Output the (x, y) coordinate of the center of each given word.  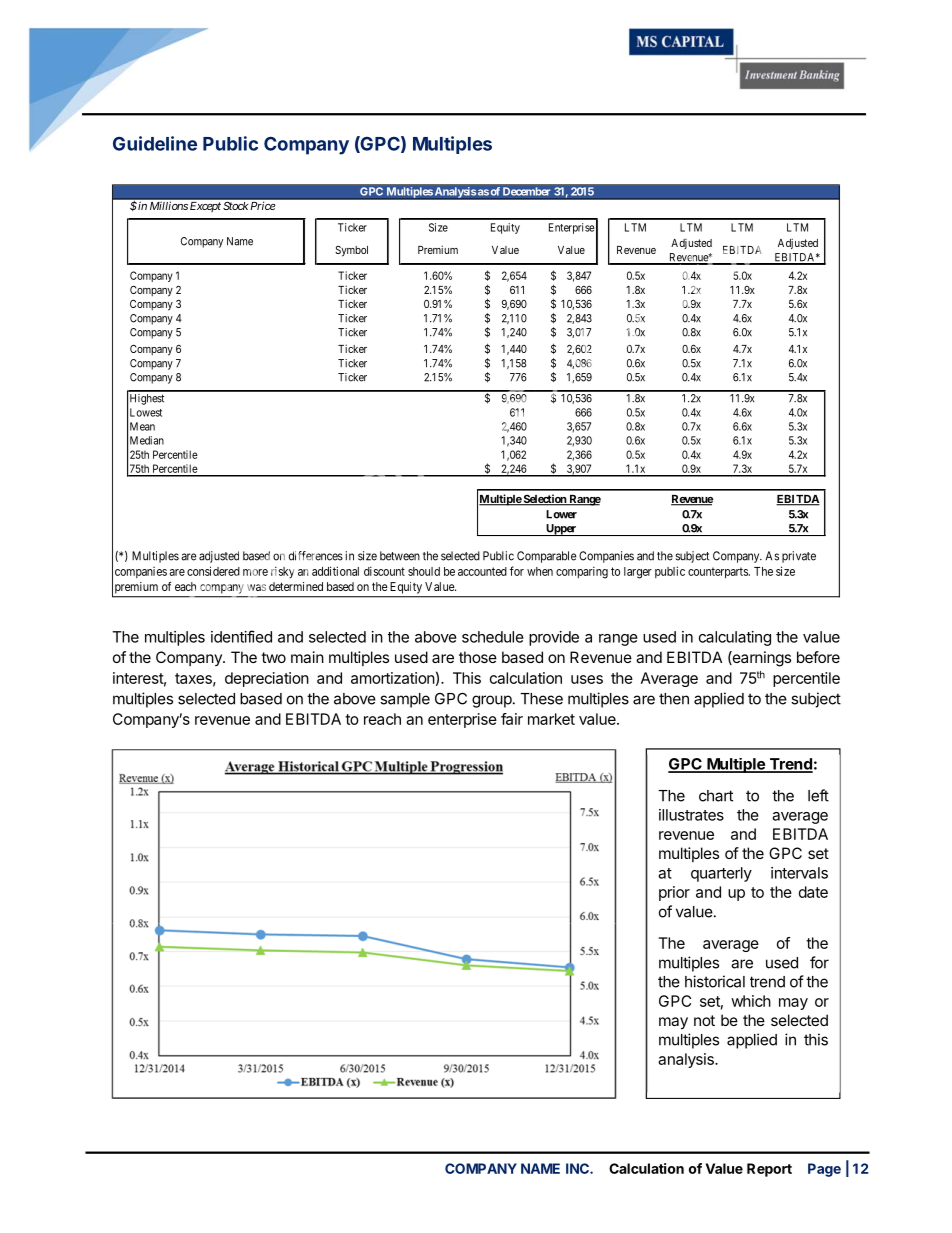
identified (241, 636)
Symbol (351, 251)
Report (769, 1170)
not (704, 1020)
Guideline (155, 143)
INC (578, 1168)
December (526, 191)
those (478, 657)
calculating (735, 638)
